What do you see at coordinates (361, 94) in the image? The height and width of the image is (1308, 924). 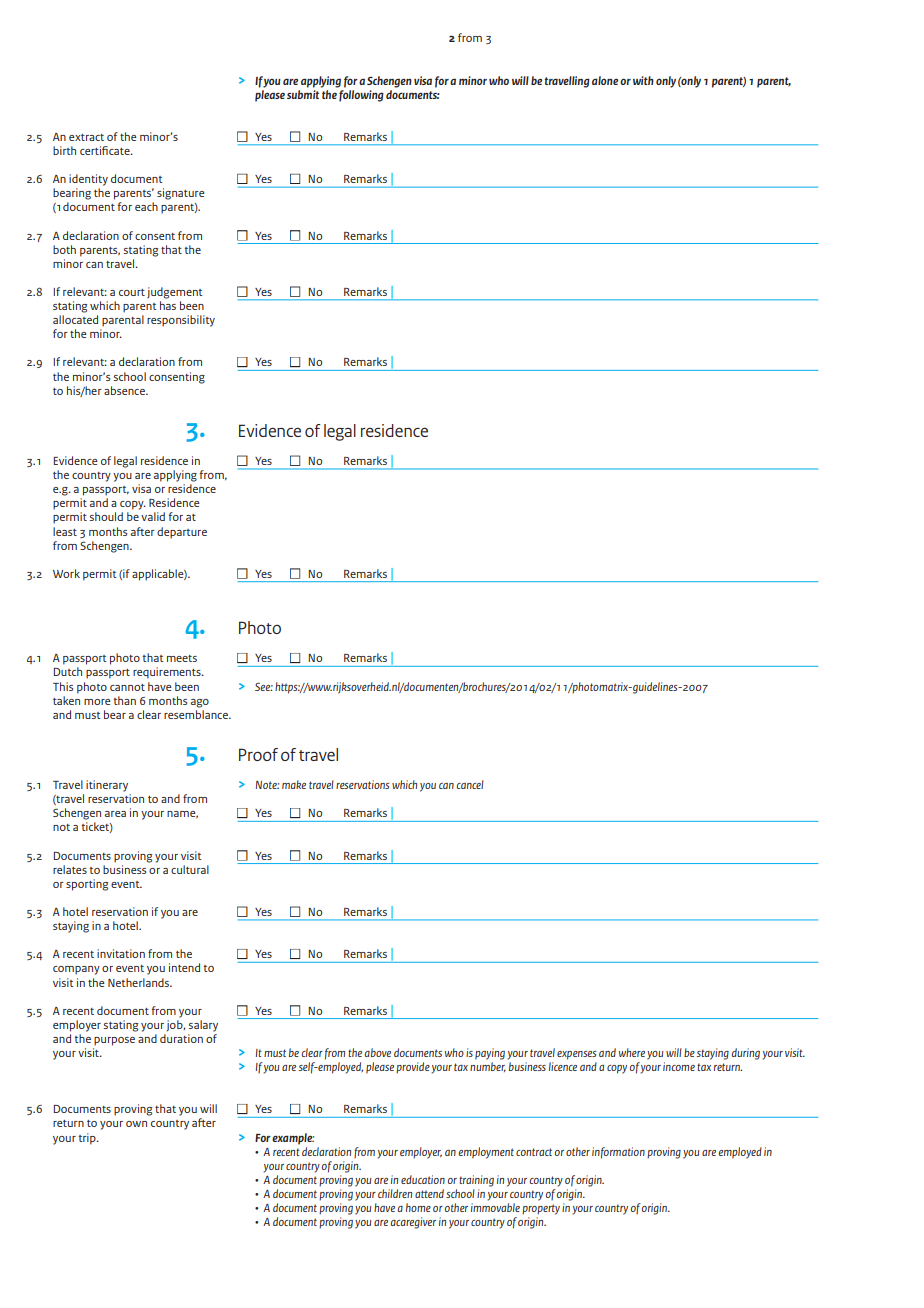 I see `following` at bounding box center [361, 94].
